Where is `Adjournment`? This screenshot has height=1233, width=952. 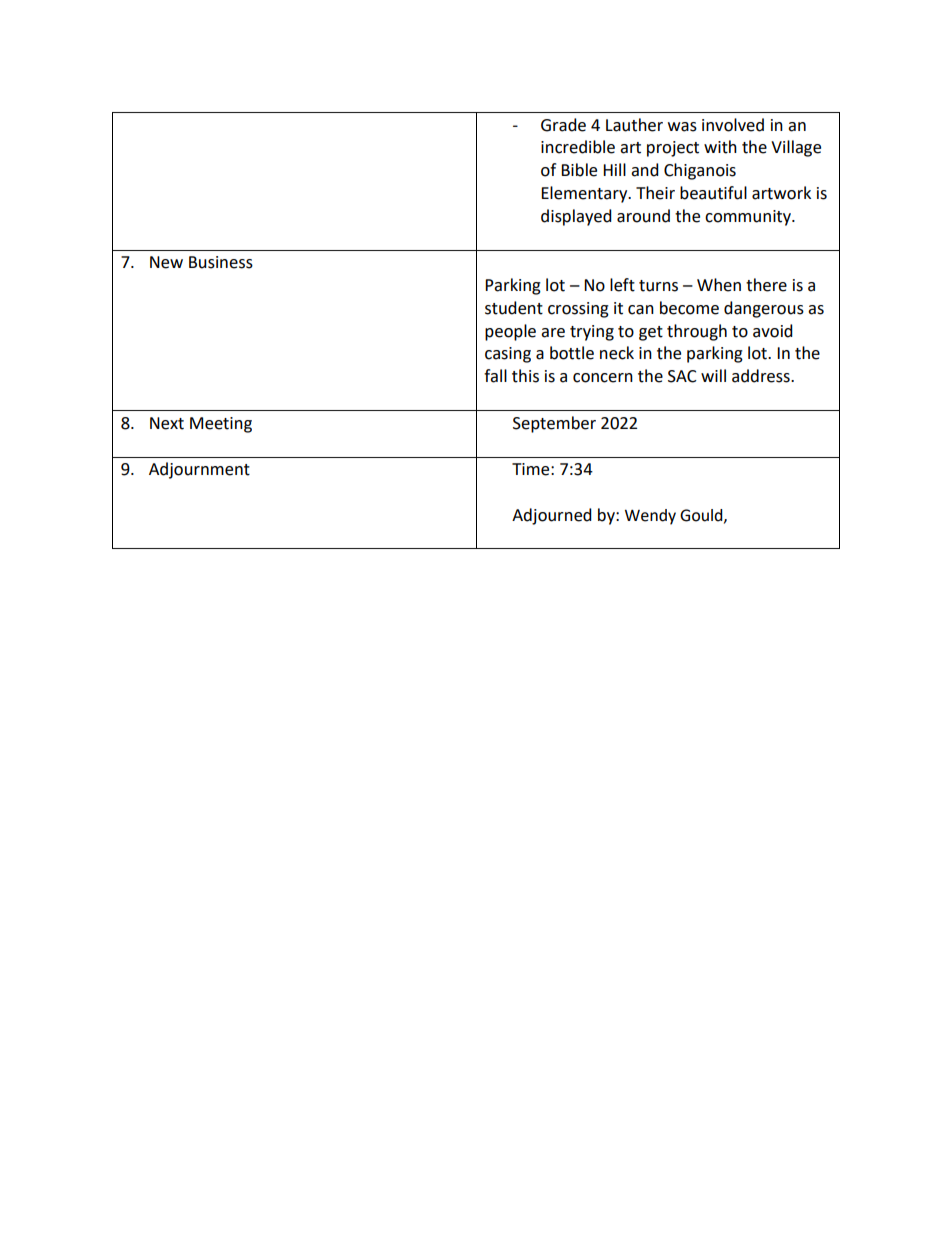
Adjournment is located at coordinates (199, 470).
